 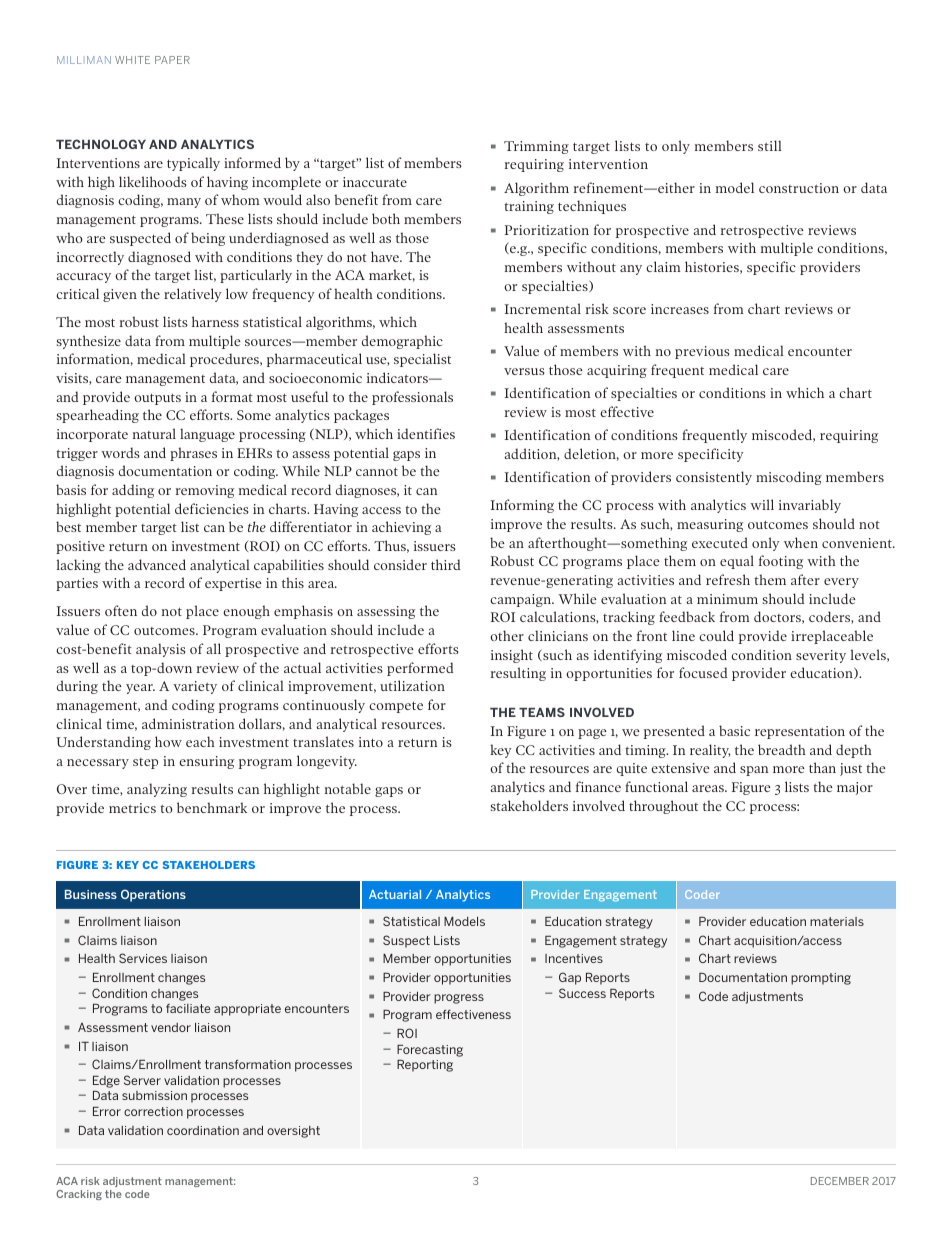 What do you see at coordinates (702, 352) in the screenshot?
I see `previous` at bounding box center [702, 352].
